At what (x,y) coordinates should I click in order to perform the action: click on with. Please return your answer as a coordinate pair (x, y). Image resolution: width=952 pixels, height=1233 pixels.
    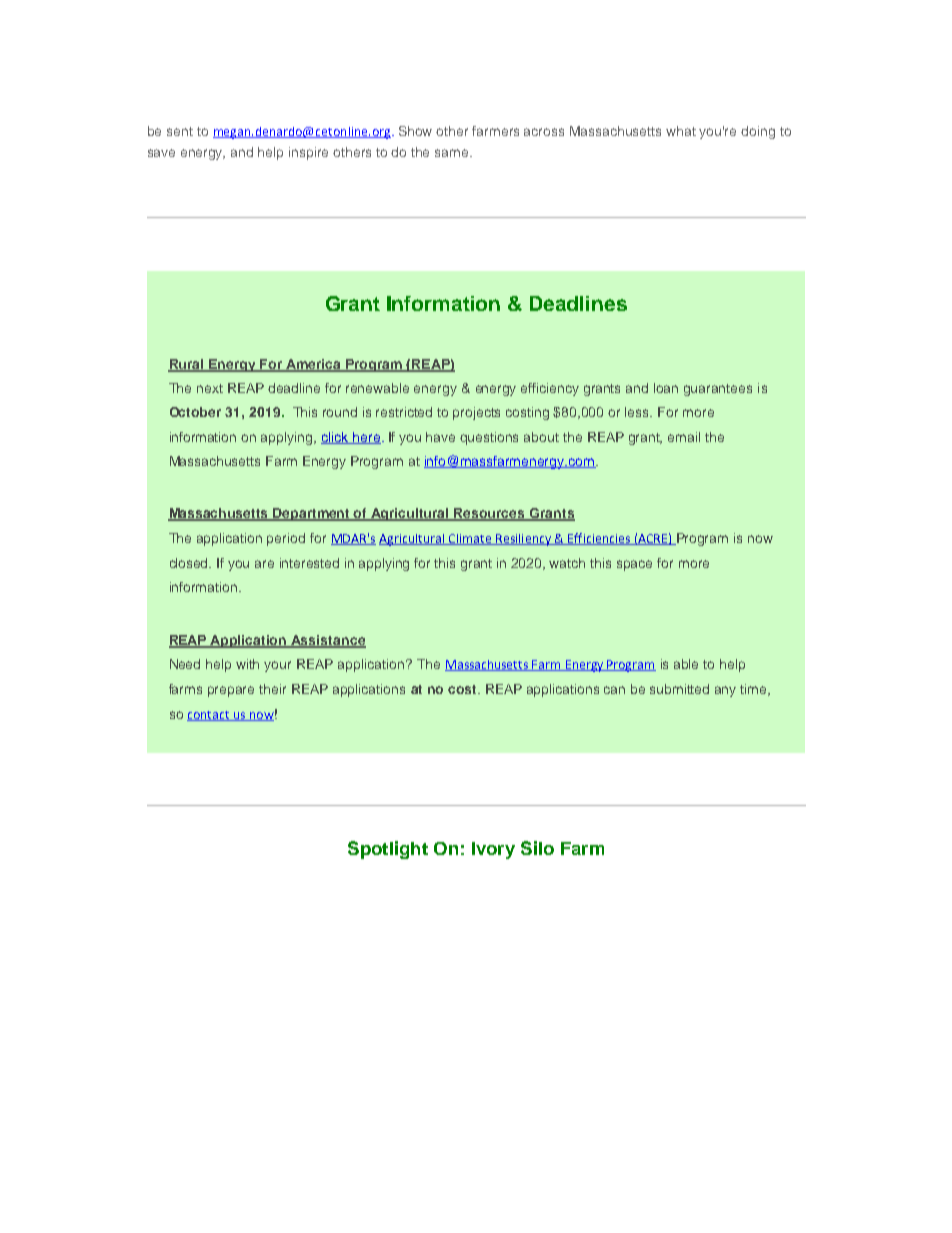
    Looking at the image, I should click on (247, 664).
